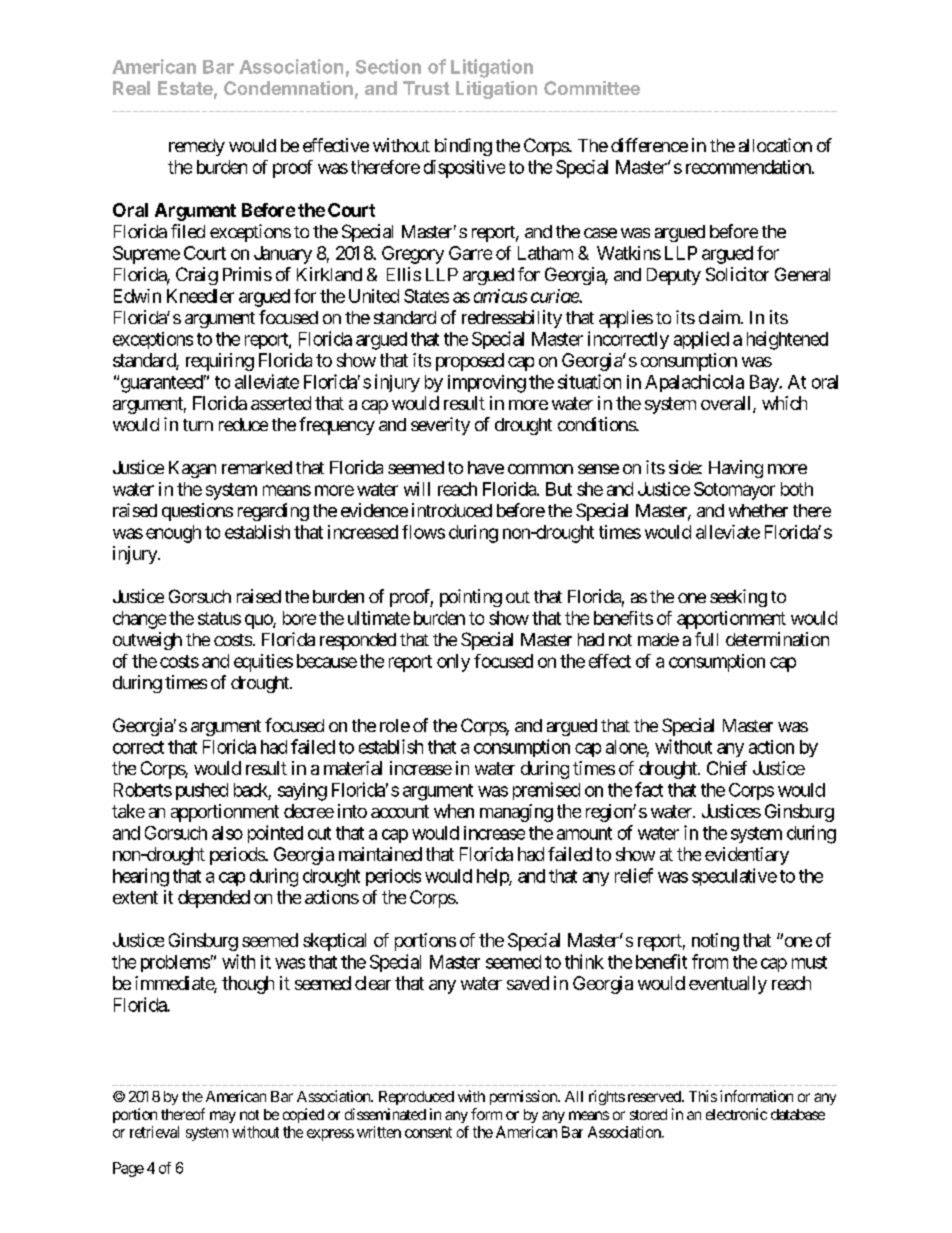 The image size is (952, 1233). Describe the element at coordinates (154, 1132) in the image. I see `retrieval` at that location.
